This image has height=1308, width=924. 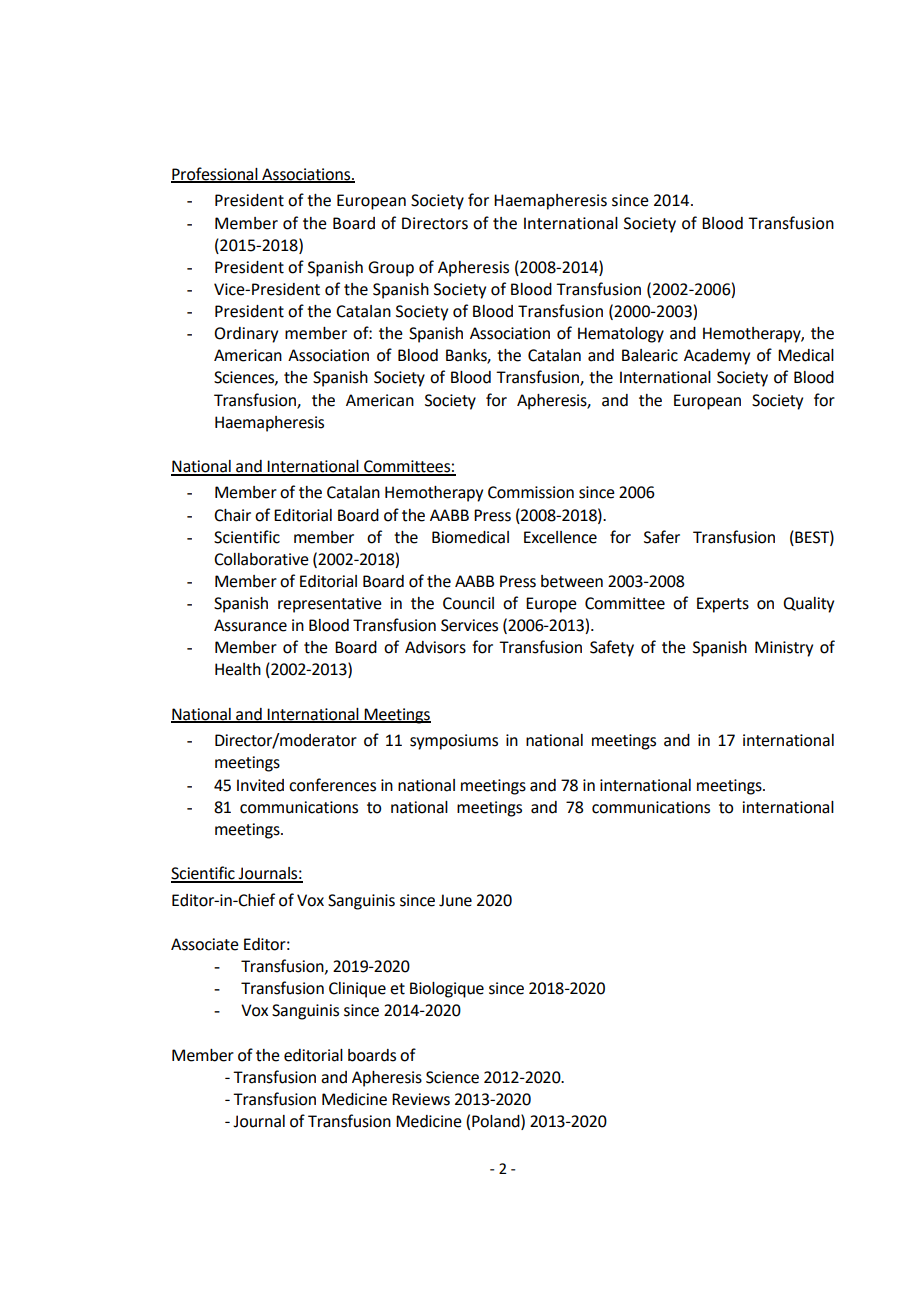 I want to click on Group, so click(x=391, y=269).
